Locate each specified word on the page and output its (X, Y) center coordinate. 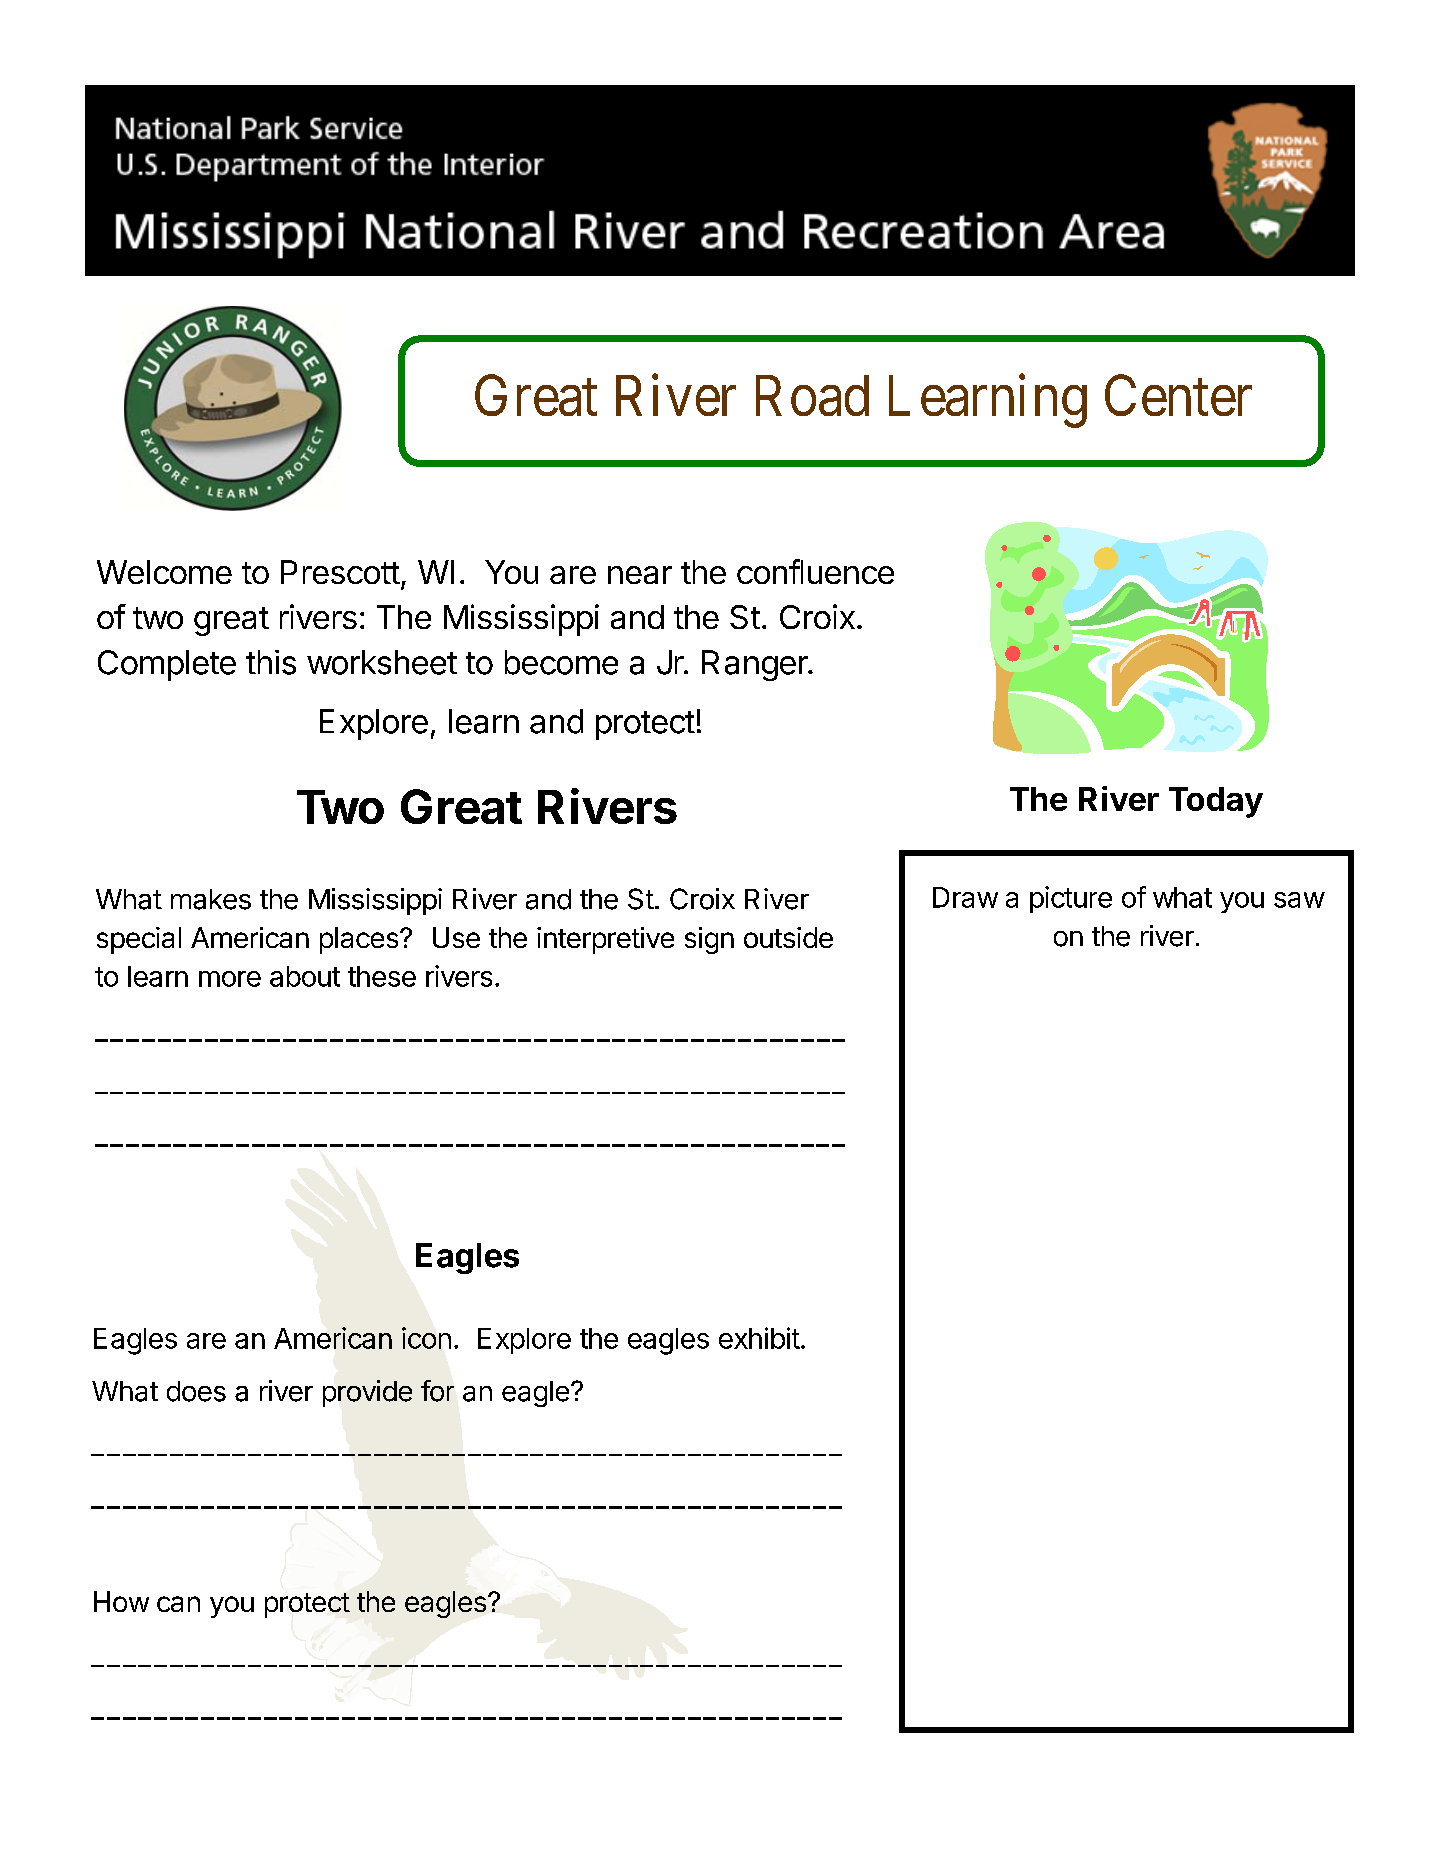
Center (1178, 395)
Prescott (340, 572)
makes (211, 899)
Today (1216, 802)
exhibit (759, 1338)
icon (426, 1338)
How (121, 1601)
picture (1071, 899)
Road (812, 395)
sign (709, 940)
